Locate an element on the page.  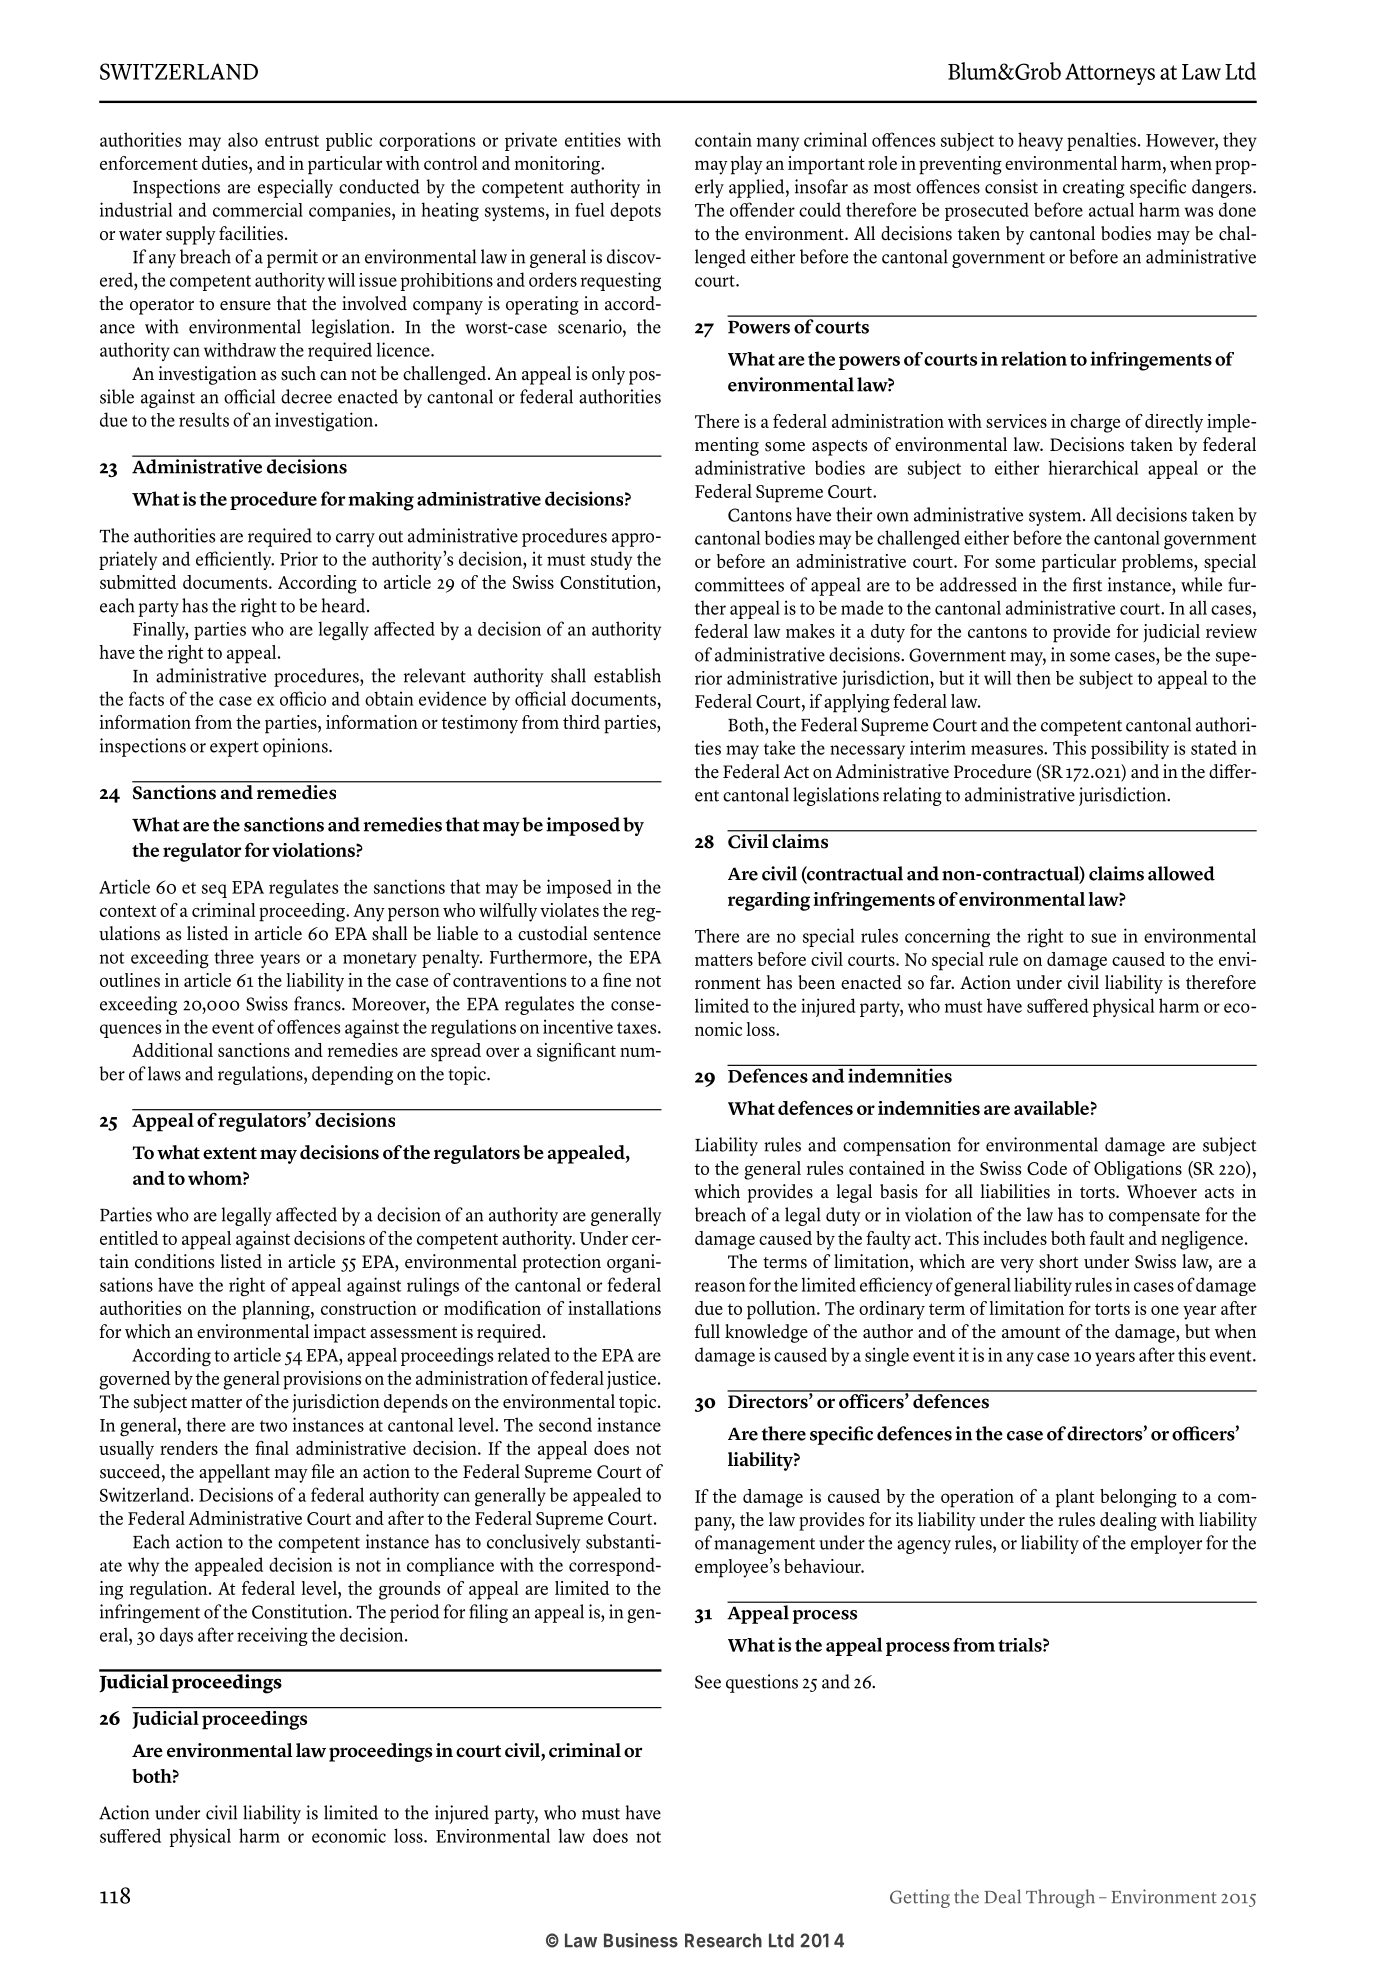
francs is located at coordinates (318, 1003).
